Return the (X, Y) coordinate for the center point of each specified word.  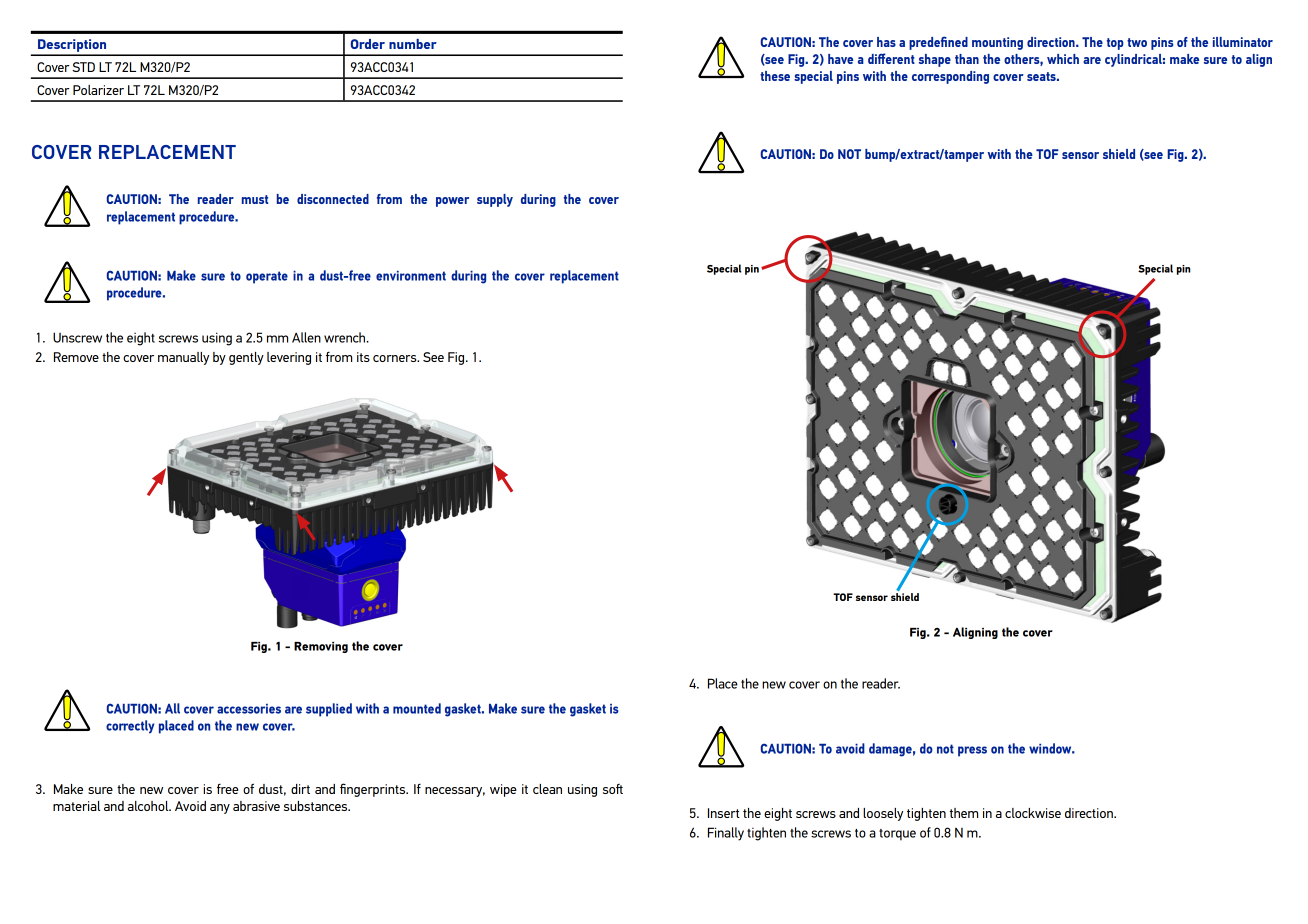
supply (495, 200)
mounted (417, 708)
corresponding (950, 77)
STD (83, 67)
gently (246, 358)
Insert (724, 813)
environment (411, 276)
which (1063, 59)
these (775, 76)
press (972, 751)
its (363, 357)
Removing (321, 647)
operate (267, 277)
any (220, 809)
